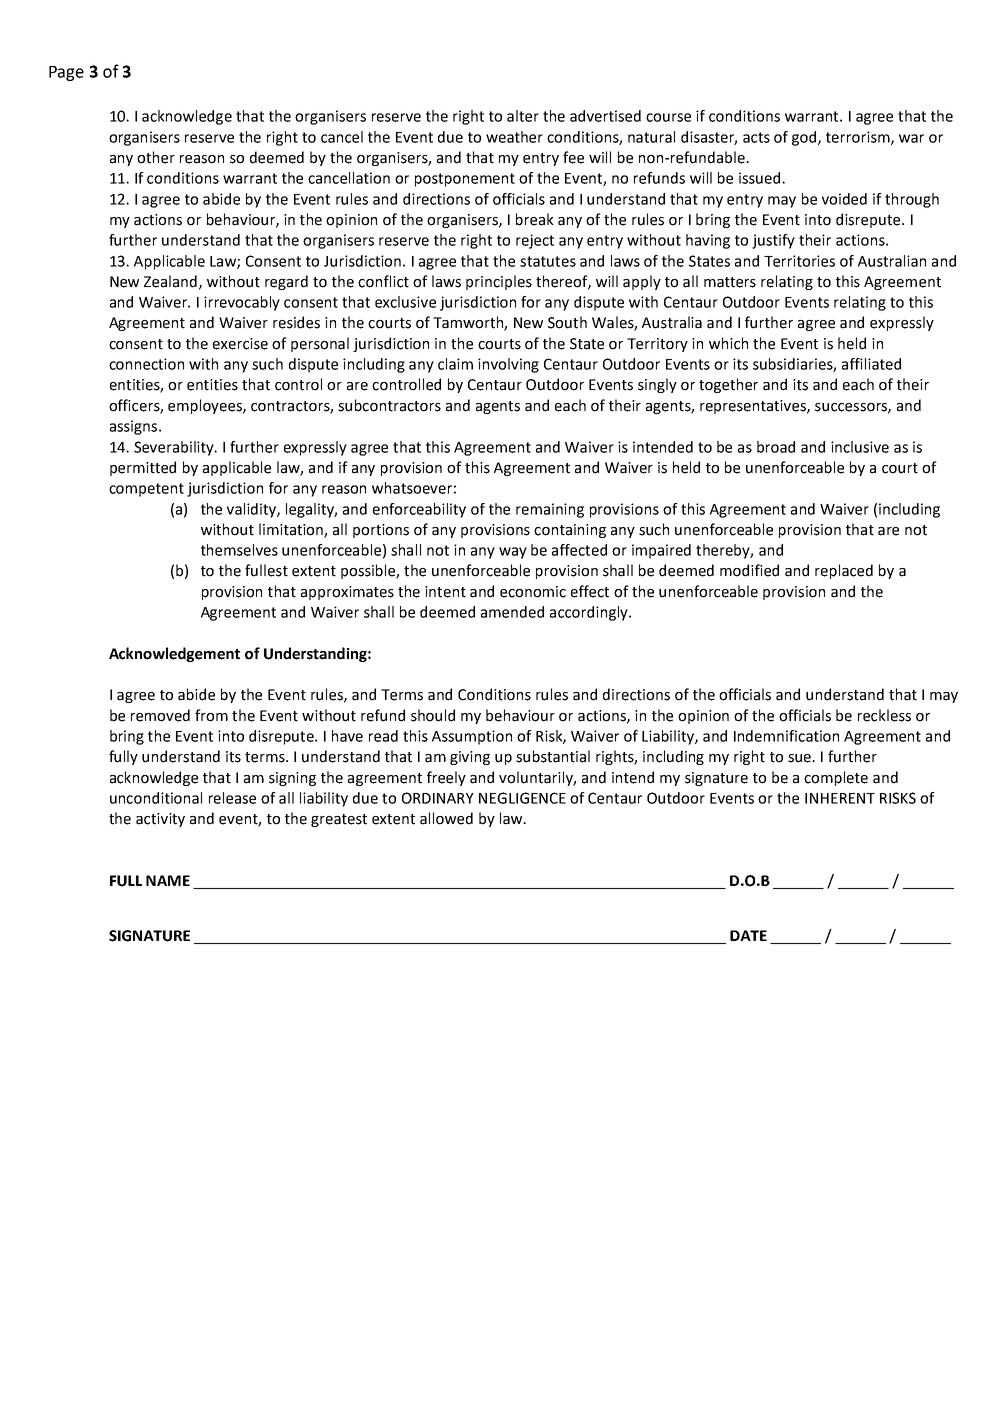 The width and height of the image is (1008, 1425). Describe the element at coordinates (799, 261) in the image. I see `Territories` at that location.
